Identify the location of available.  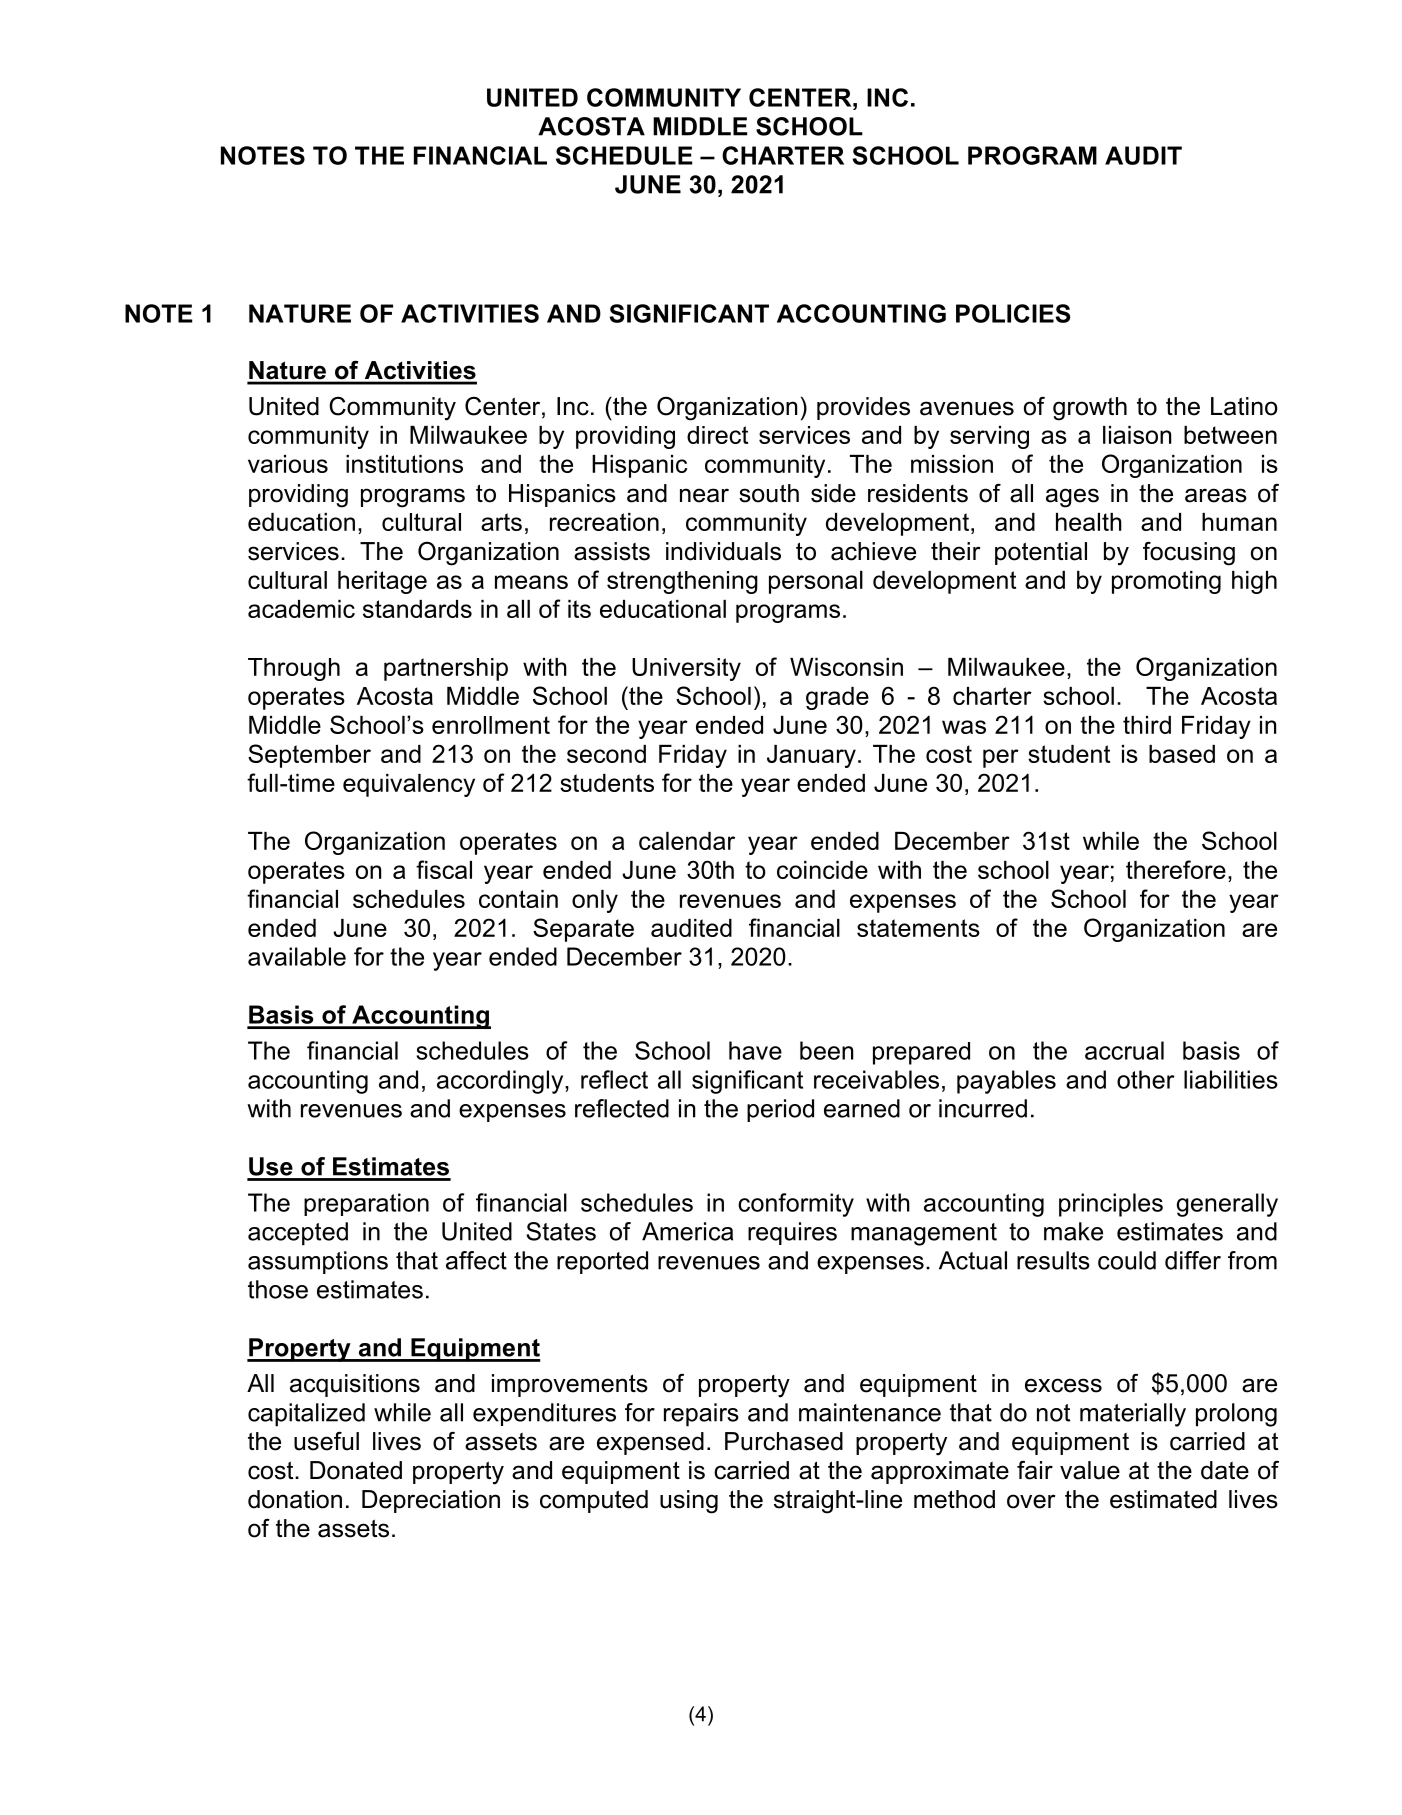
(297, 956).
